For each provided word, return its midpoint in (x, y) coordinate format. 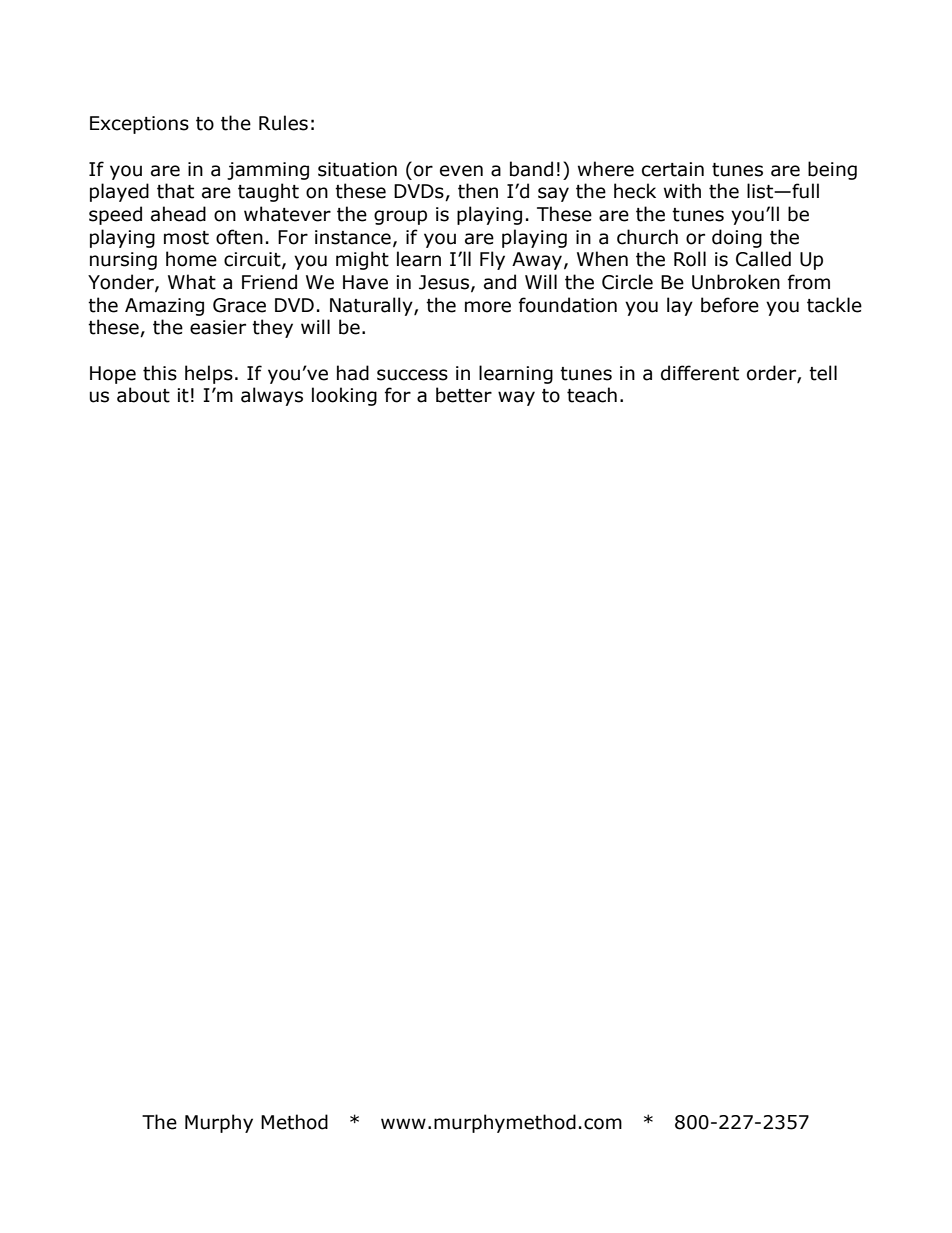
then (478, 191)
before (730, 305)
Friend (269, 282)
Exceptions (139, 125)
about (143, 395)
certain (673, 169)
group (400, 217)
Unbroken (736, 282)
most (186, 238)
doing (737, 238)
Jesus (444, 282)
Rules (283, 123)
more (488, 307)
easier (218, 327)
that (175, 191)
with (682, 191)
